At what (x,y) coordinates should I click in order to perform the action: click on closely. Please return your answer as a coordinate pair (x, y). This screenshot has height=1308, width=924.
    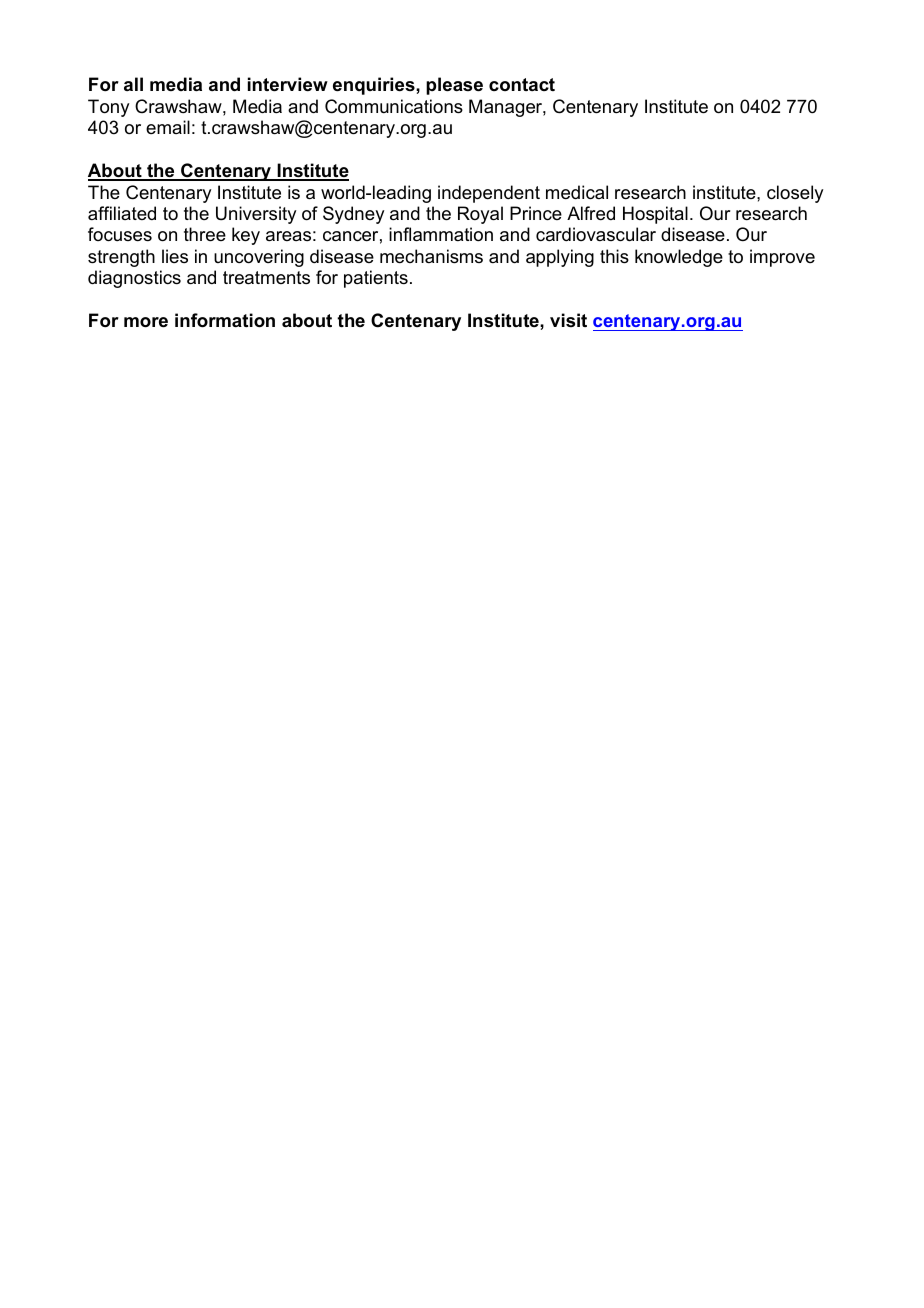
    Looking at the image, I should click on (795, 194).
